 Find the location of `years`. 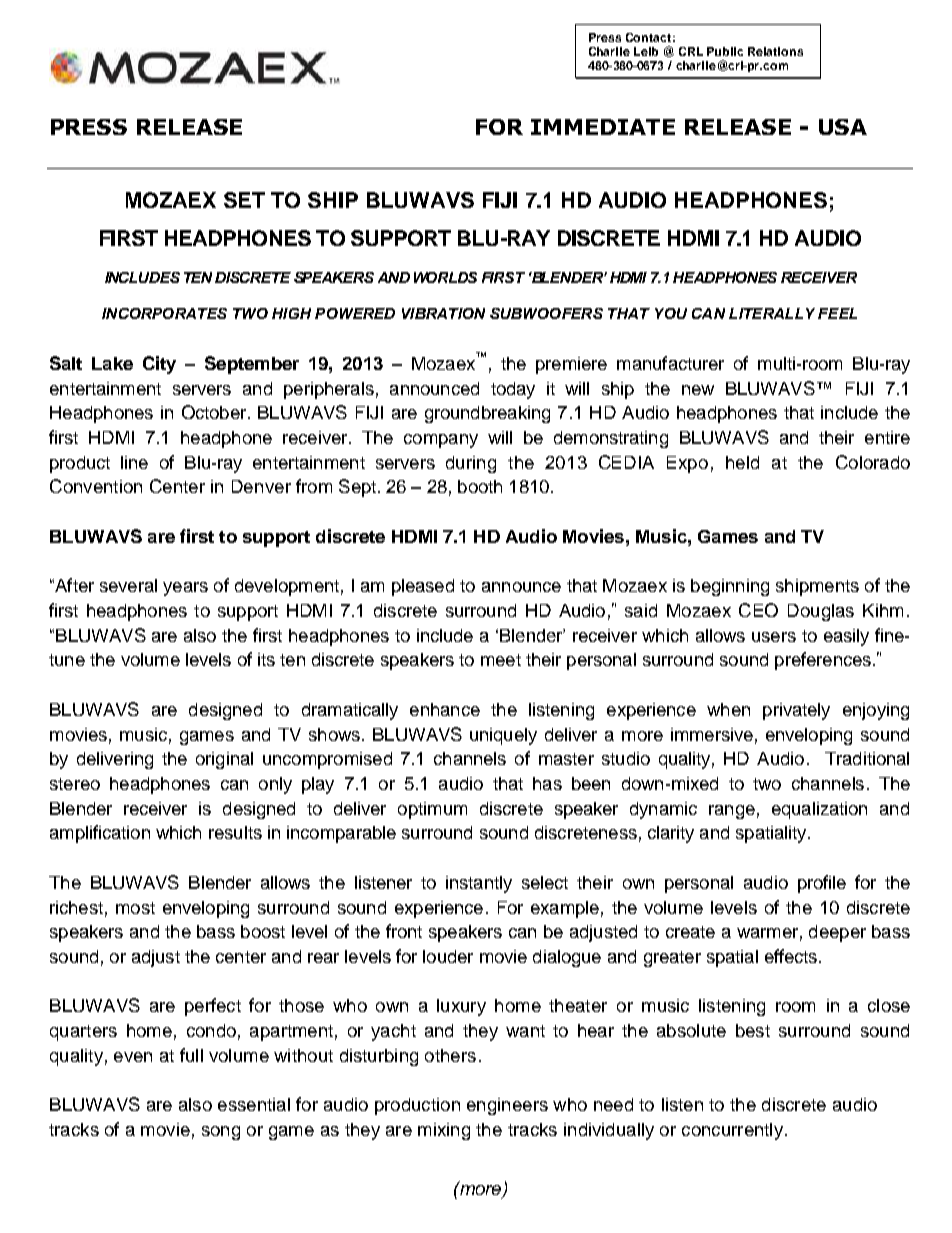

years is located at coordinates (185, 589).
